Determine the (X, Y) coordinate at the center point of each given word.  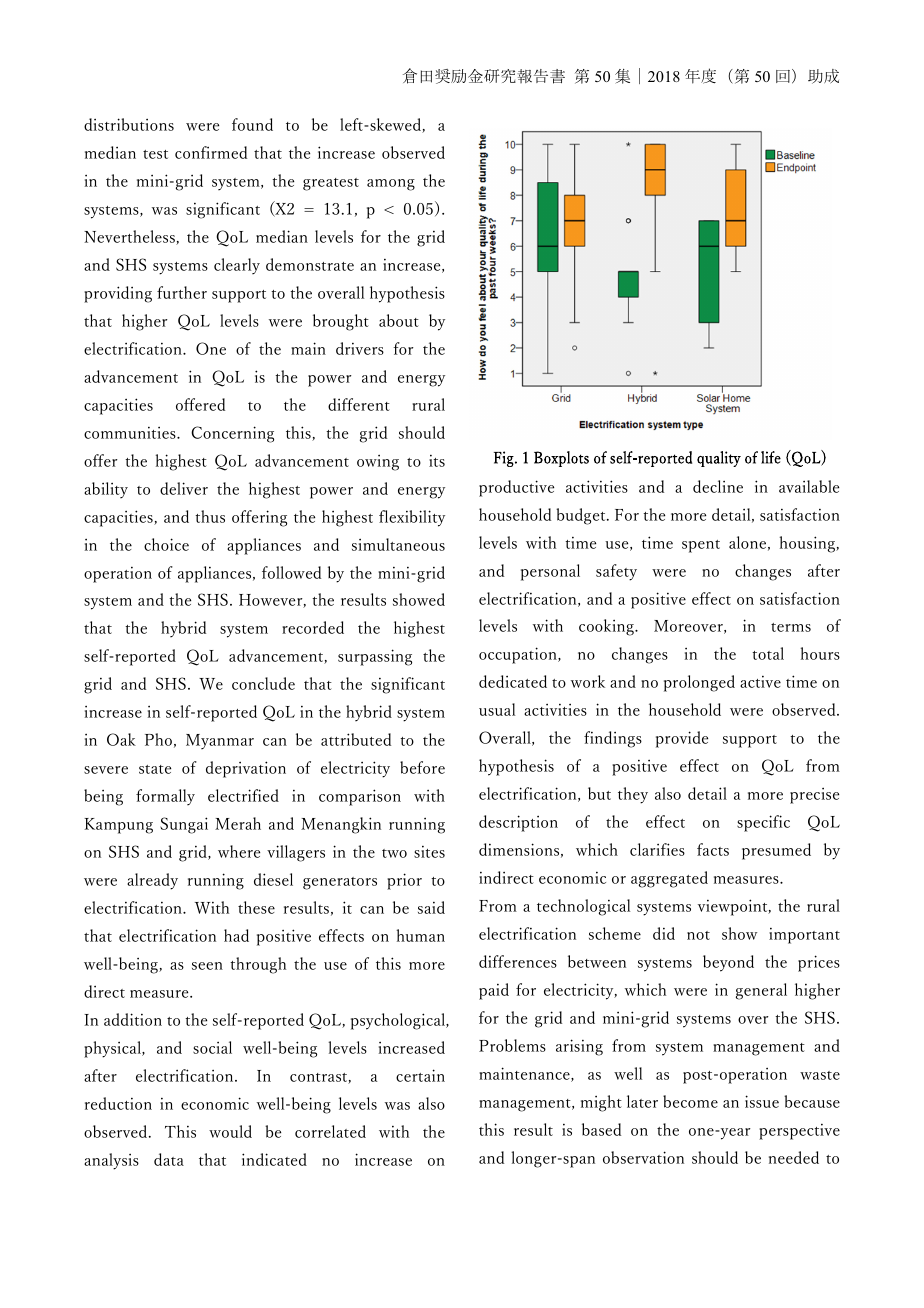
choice (166, 544)
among (391, 185)
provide (682, 739)
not (698, 935)
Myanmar (220, 741)
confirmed (211, 152)
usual (497, 709)
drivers (360, 348)
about (399, 320)
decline (718, 486)
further (182, 292)
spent (701, 546)
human (421, 935)
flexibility (412, 518)
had (236, 935)
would (230, 1131)
